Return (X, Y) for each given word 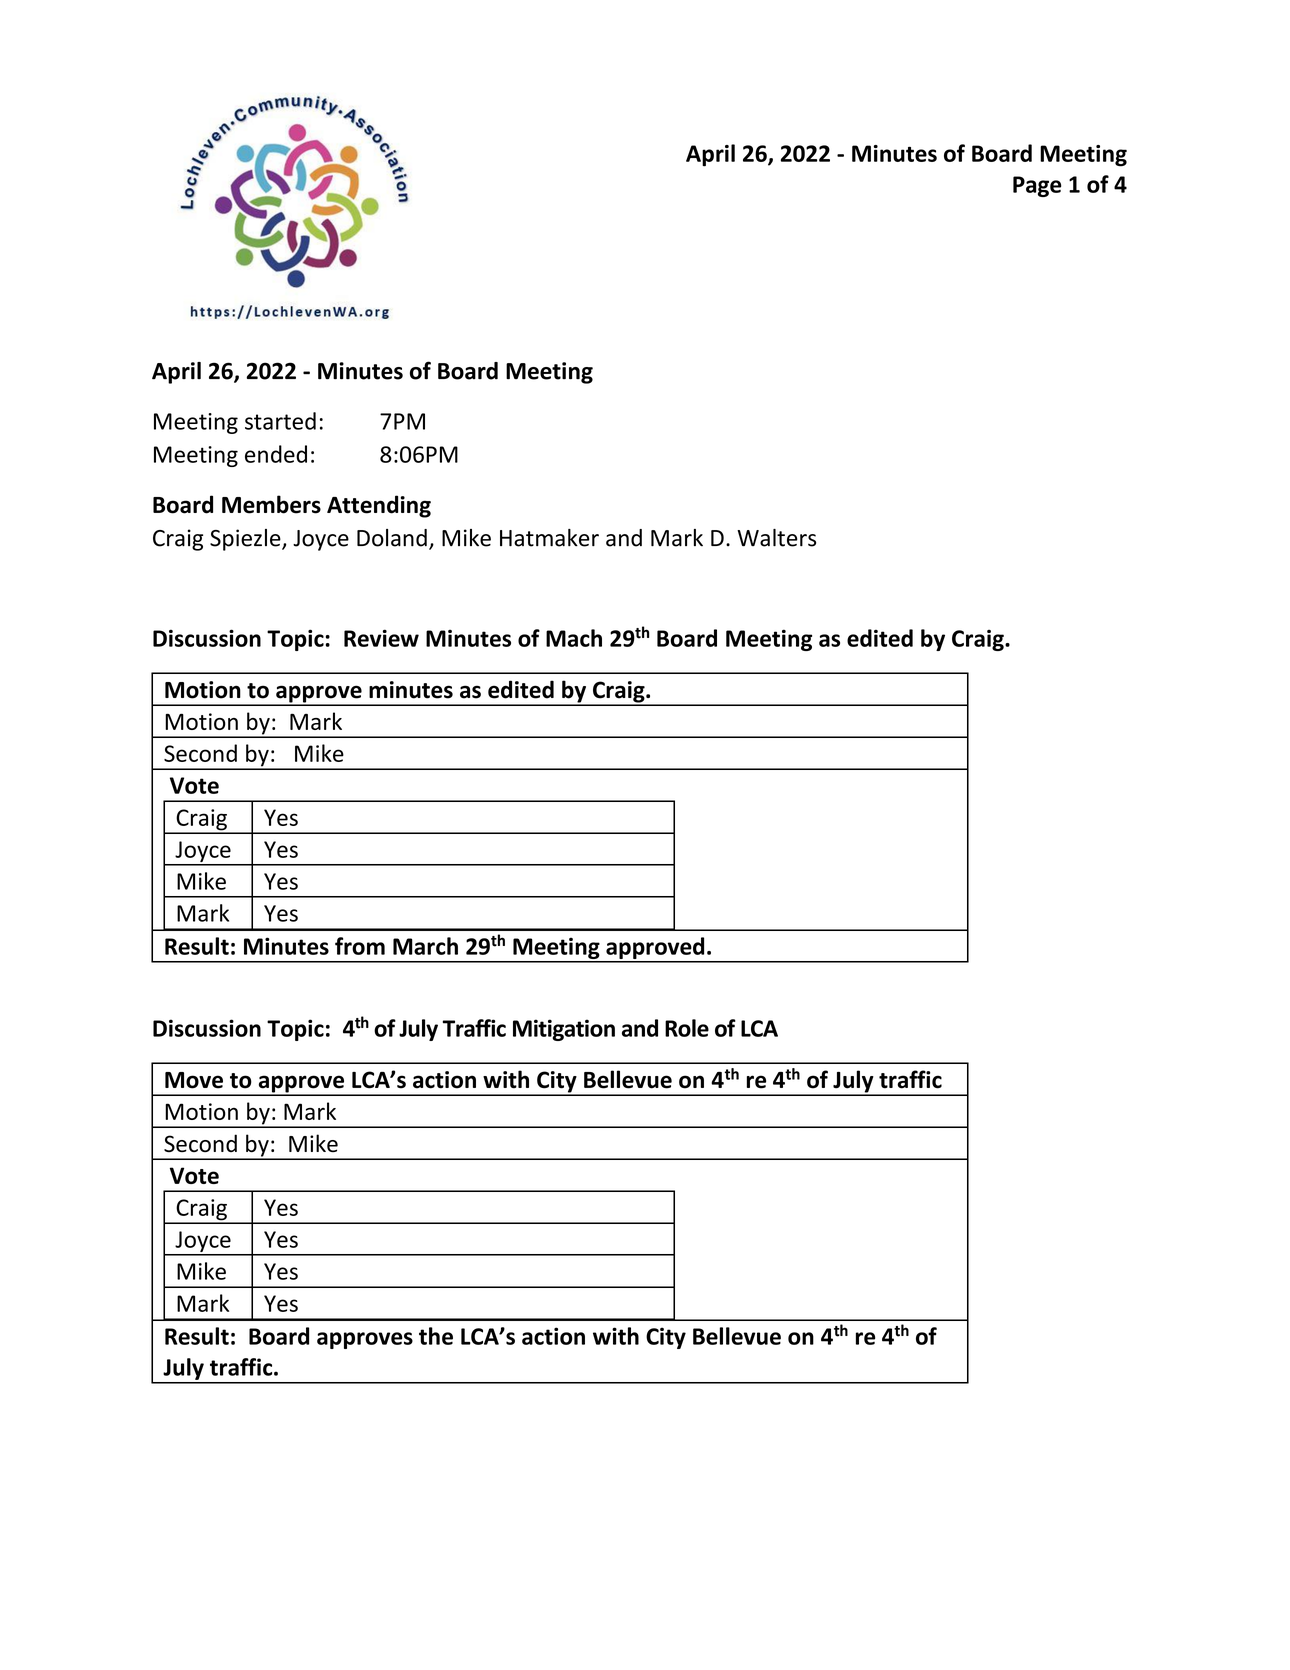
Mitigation (564, 1030)
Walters (776, 538)
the (436, 1336)
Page (1037, 186)
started (280, 421)
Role (687, 1028)
